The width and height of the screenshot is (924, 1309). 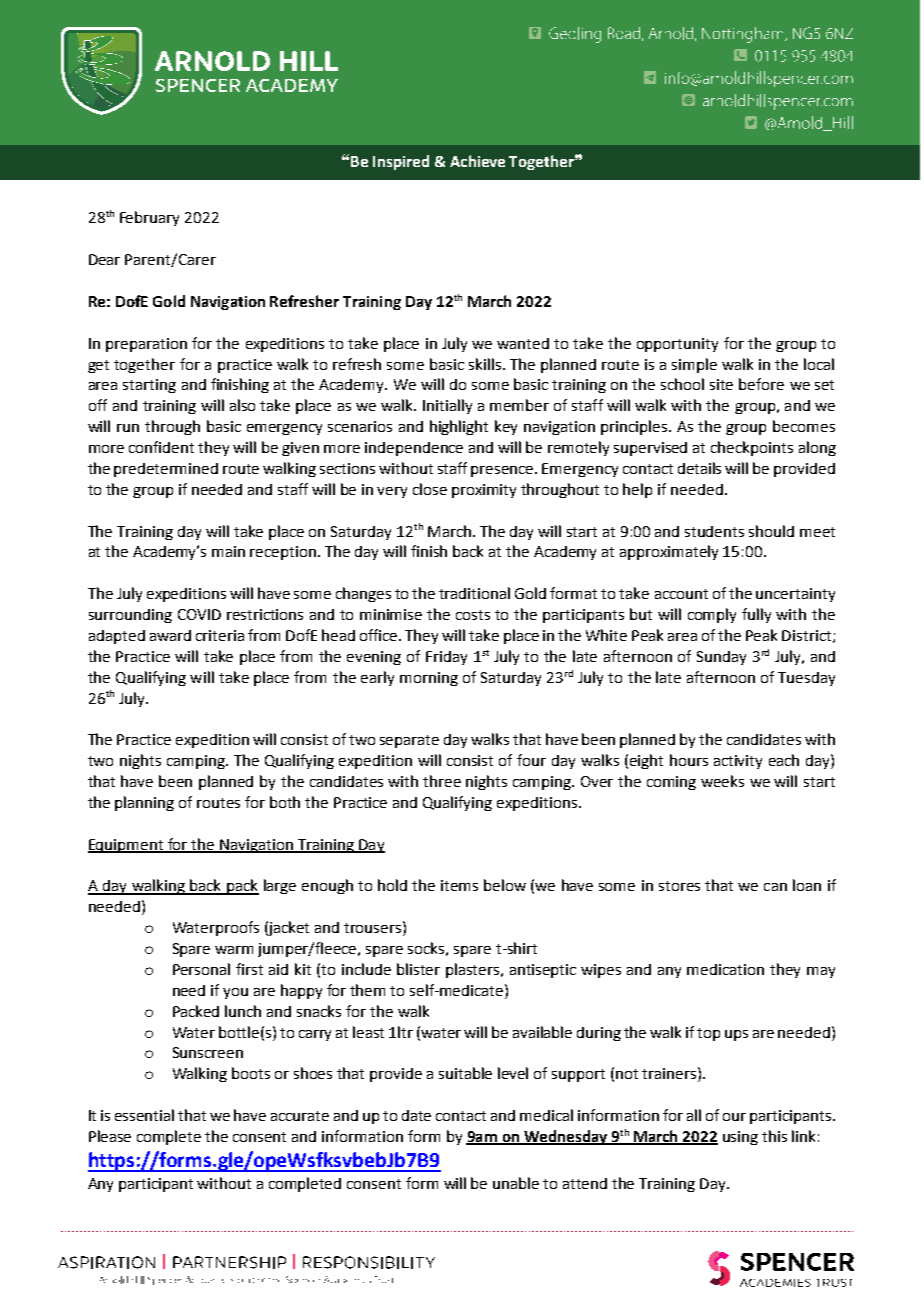 What do you see at coordinates (477, 161) in the screenshot?
I see `Achieve` at bounding box center [477, 161].
